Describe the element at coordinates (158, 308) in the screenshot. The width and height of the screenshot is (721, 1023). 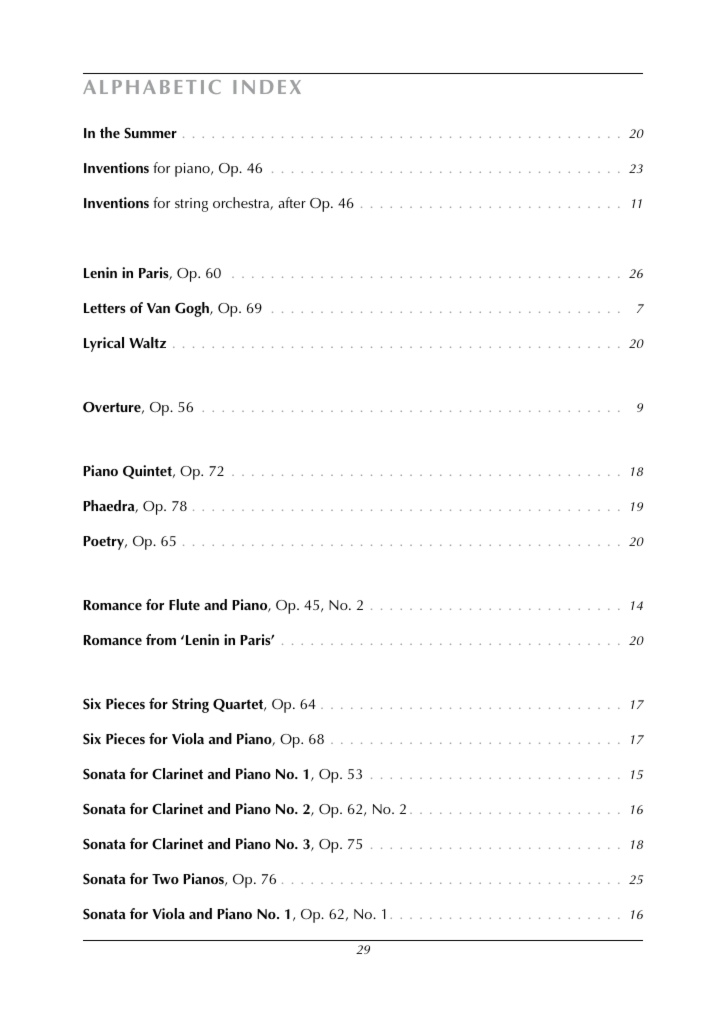
I see `Van` at that location.
